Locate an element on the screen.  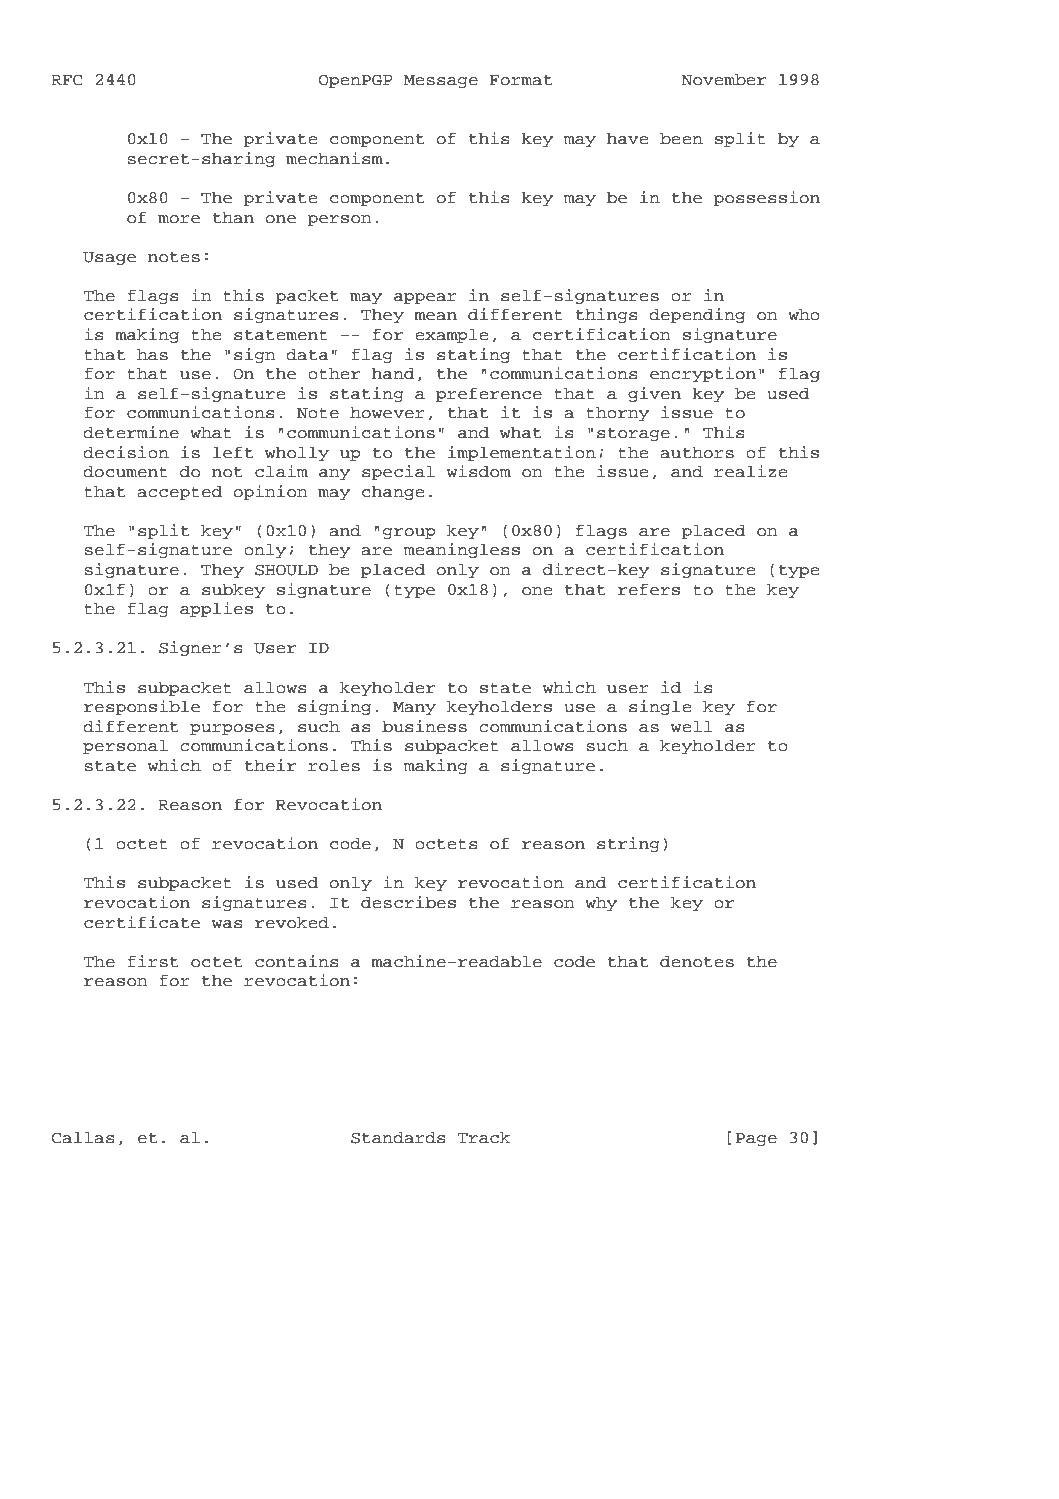
encryption is located at coordinates (703, 374).
